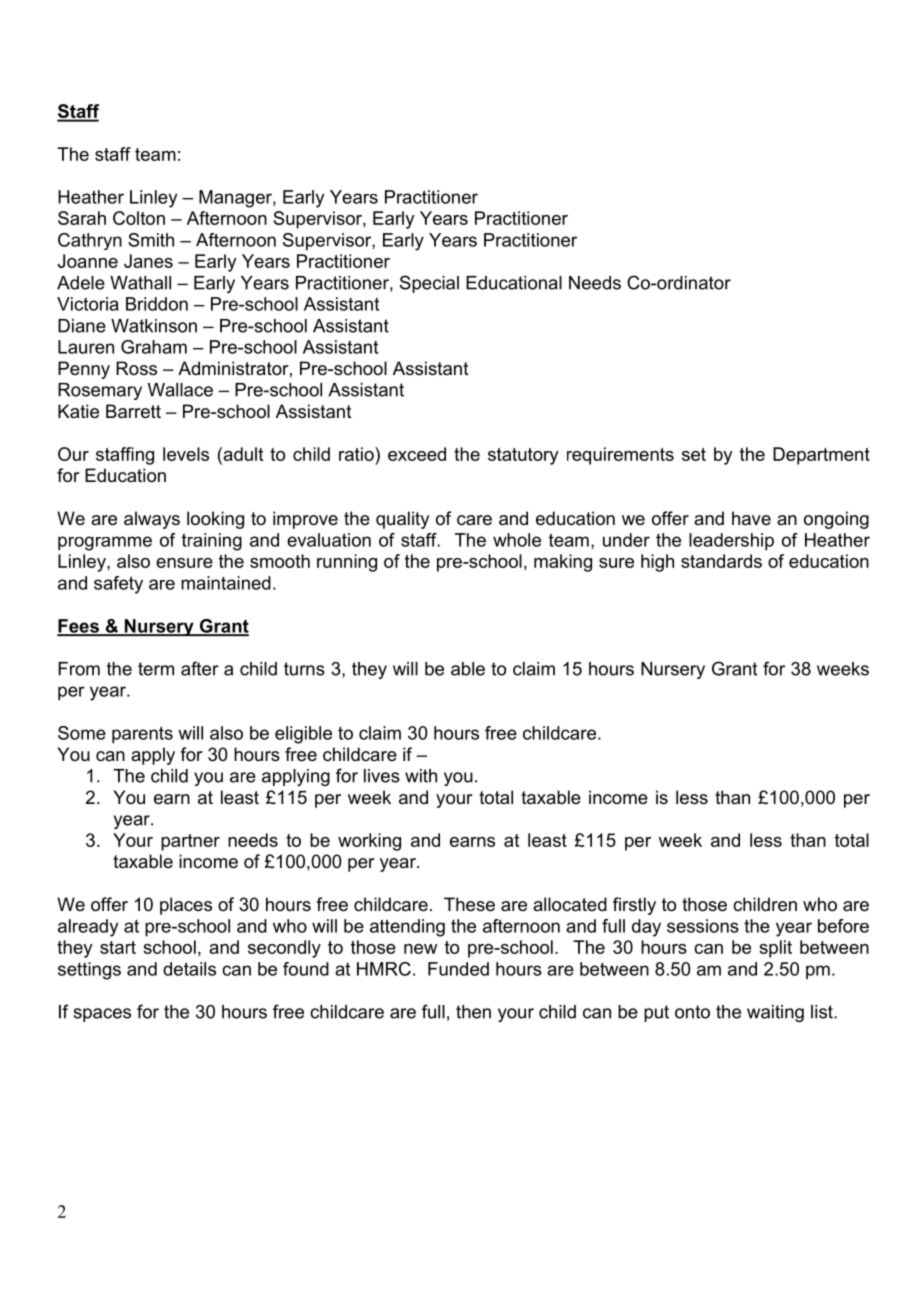  What do you see at coordinates (473, 1012) in the screenshot?
I see `then` at bounding box center [473, 1012].
